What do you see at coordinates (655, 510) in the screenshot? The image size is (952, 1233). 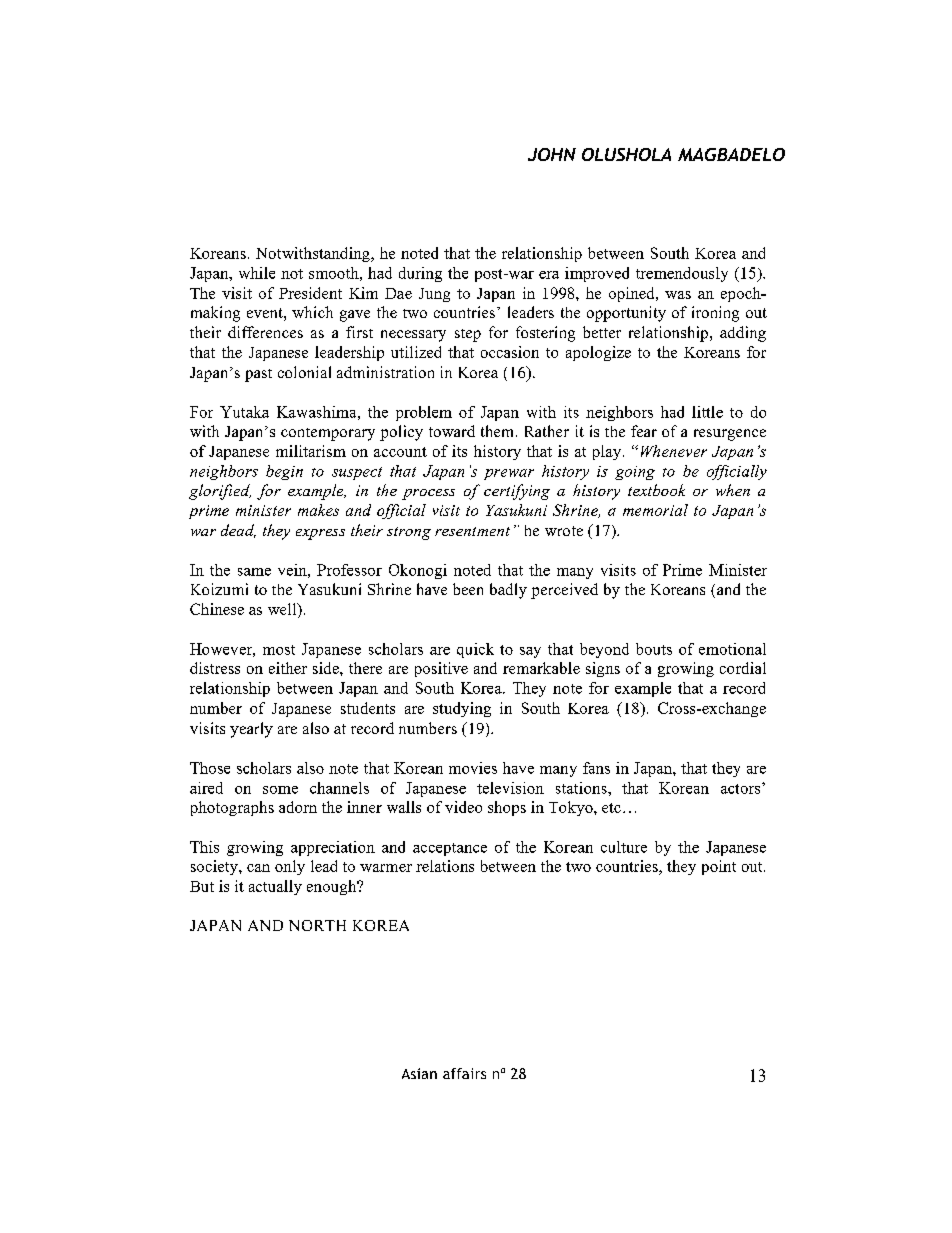 I see `memorial` at bounding box center [655, 510].
